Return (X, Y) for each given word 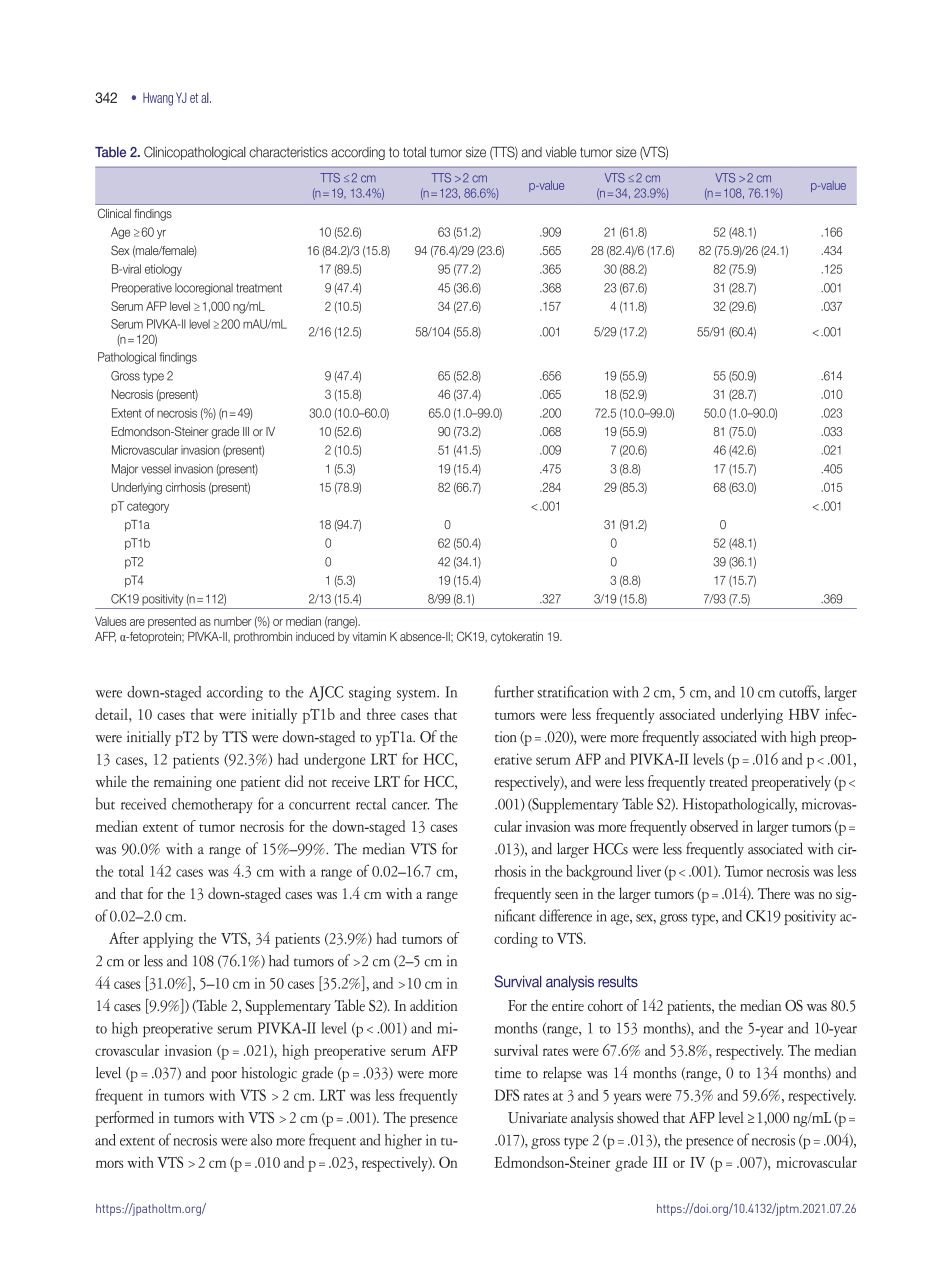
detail (112, 714)
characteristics (288, 152)
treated (728, 781)
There (774, 893)
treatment (259, 288)
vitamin (369, 636)
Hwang (158, 99)
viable (561, 152)
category (148, 507)
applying (168, 940)
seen (566, 895)
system (418, 695)
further (514, 691)
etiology (163, 270)
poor (224, 1076)
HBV (804, 714)
